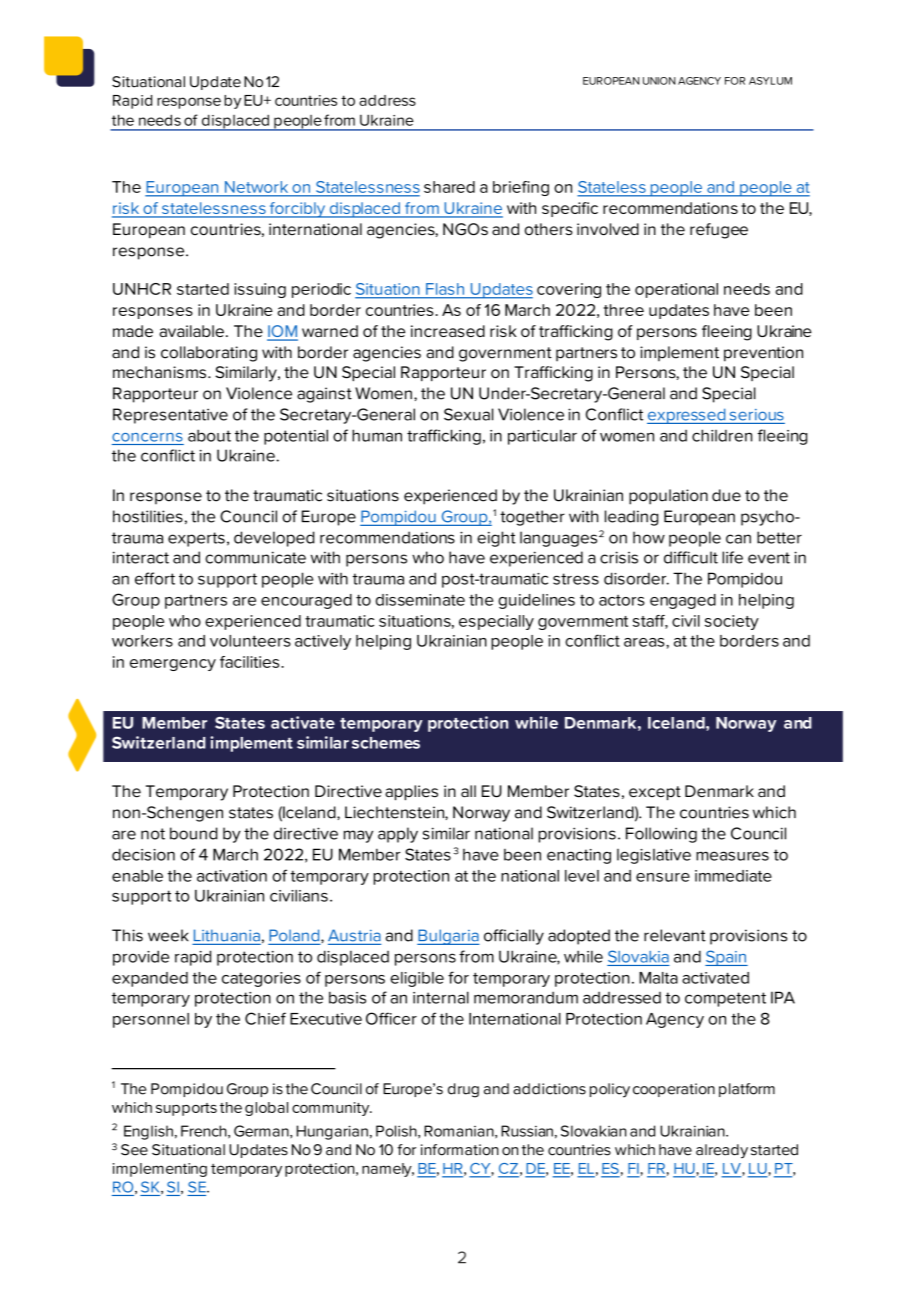 The height and width of the document is (1308, 924). I want to click on bound, so click(194, 833).
